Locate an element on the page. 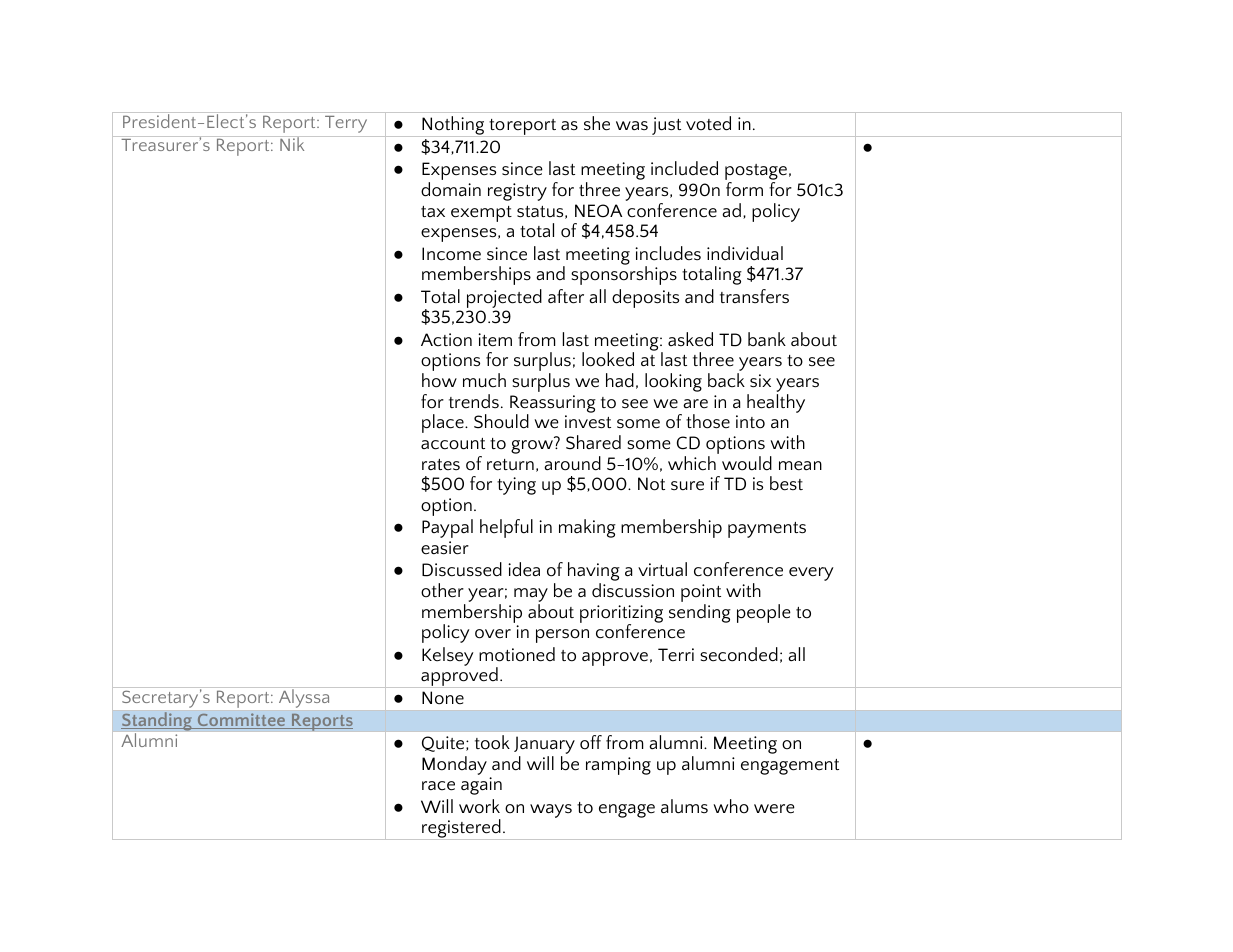  seconded is located at coordinates (739, 654).
